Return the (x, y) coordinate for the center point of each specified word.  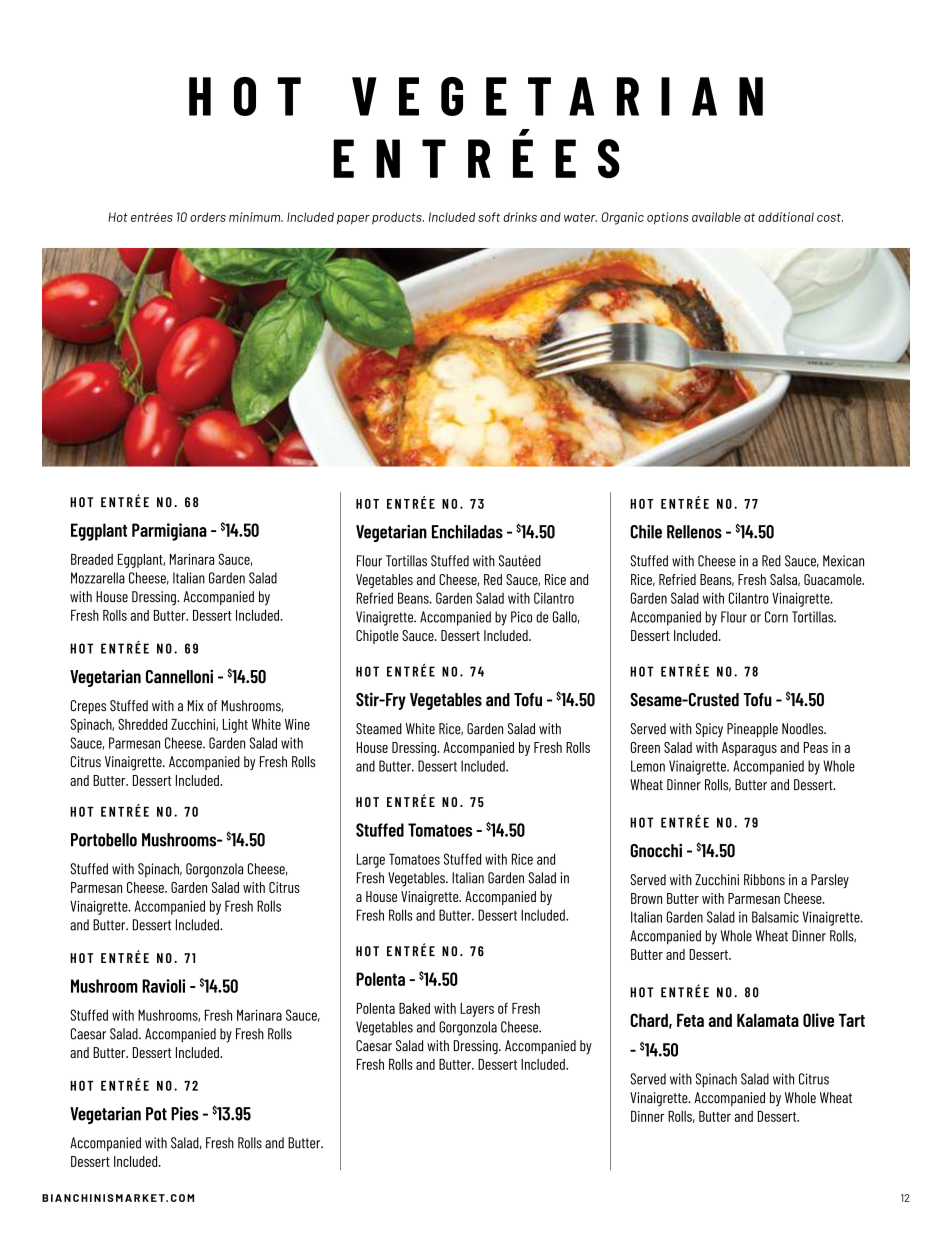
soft (489, 217)
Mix (196, 705)
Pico (521, 617)
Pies (185, 1114)
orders (208, 217)
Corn (776, 617)
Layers (477, 1010)
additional (786, 217)
